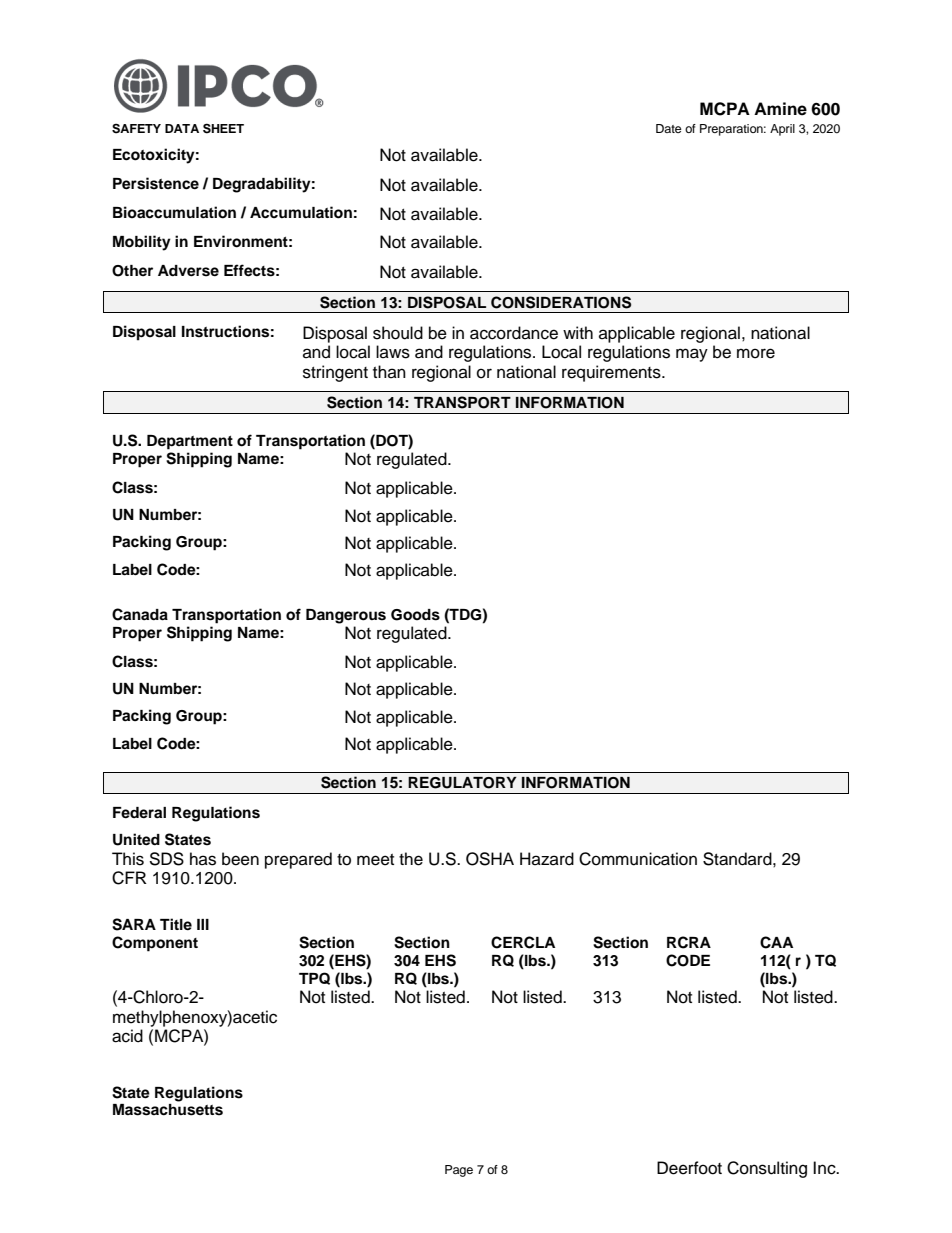  Describe the element at coordinates (140, 614) in the screenshot. I see `Canada` at that location.
